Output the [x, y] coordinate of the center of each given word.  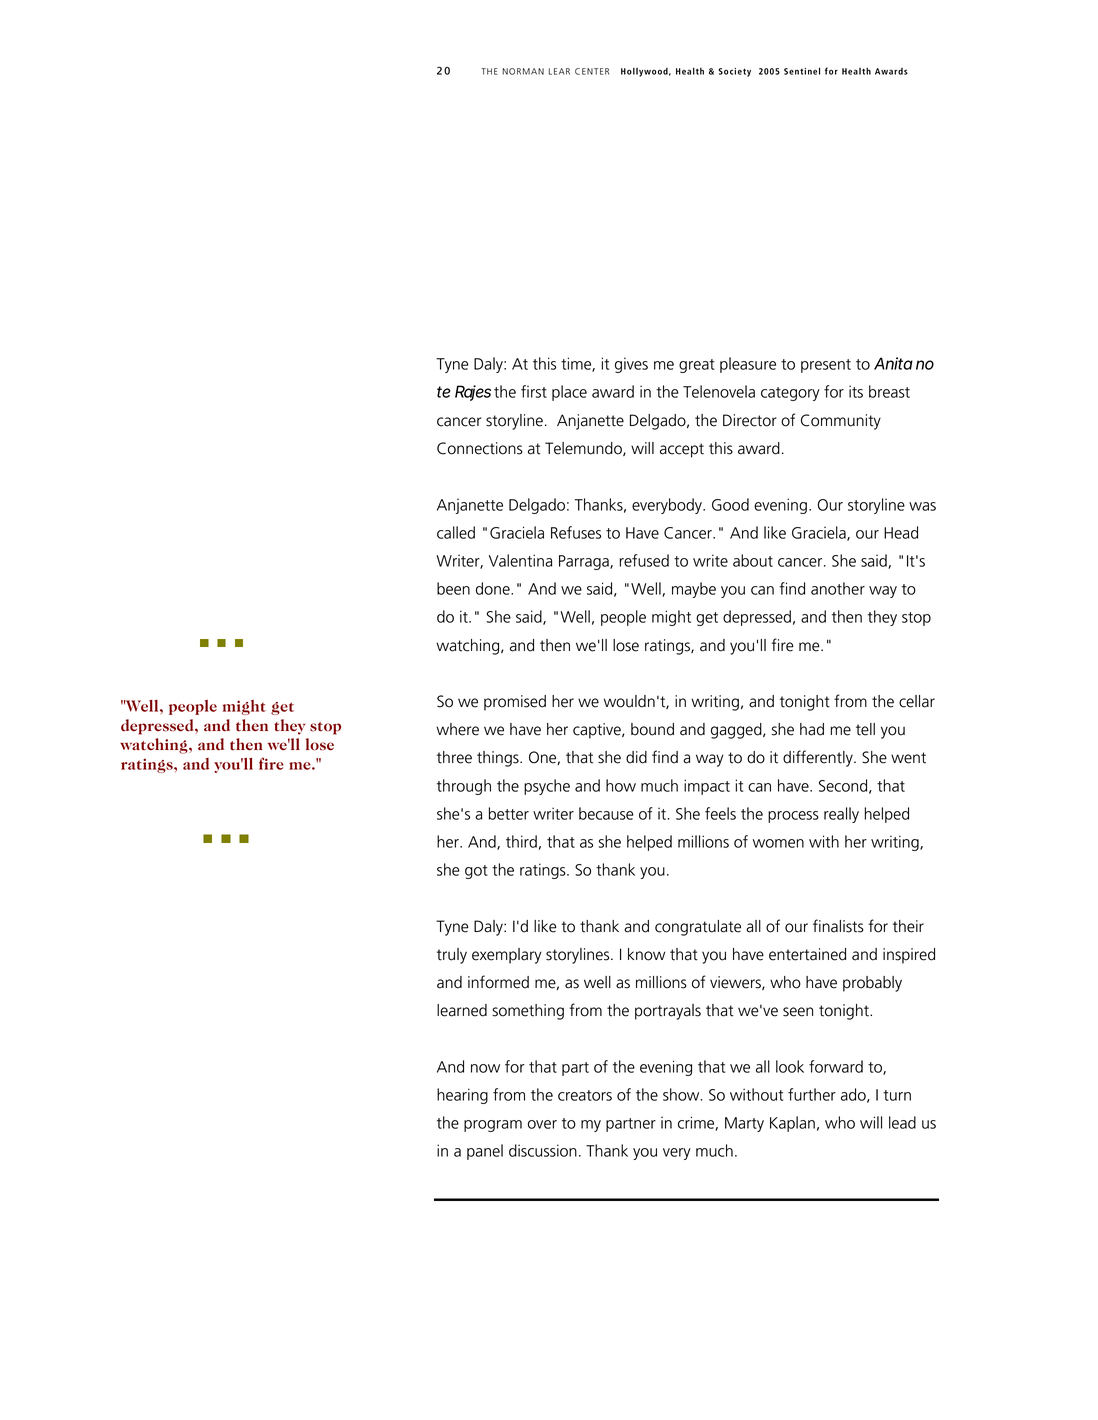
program [493, 1126]
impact [707, 787]
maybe [694, 590]
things [499, 759]
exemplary [507, 956]
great [697, 366]
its [856, 391]
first [534, 391]
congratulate [698, 928]
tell [865, 729]
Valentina [520, 560]
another [838, 588]
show [682, 1094]
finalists [838, 926]
